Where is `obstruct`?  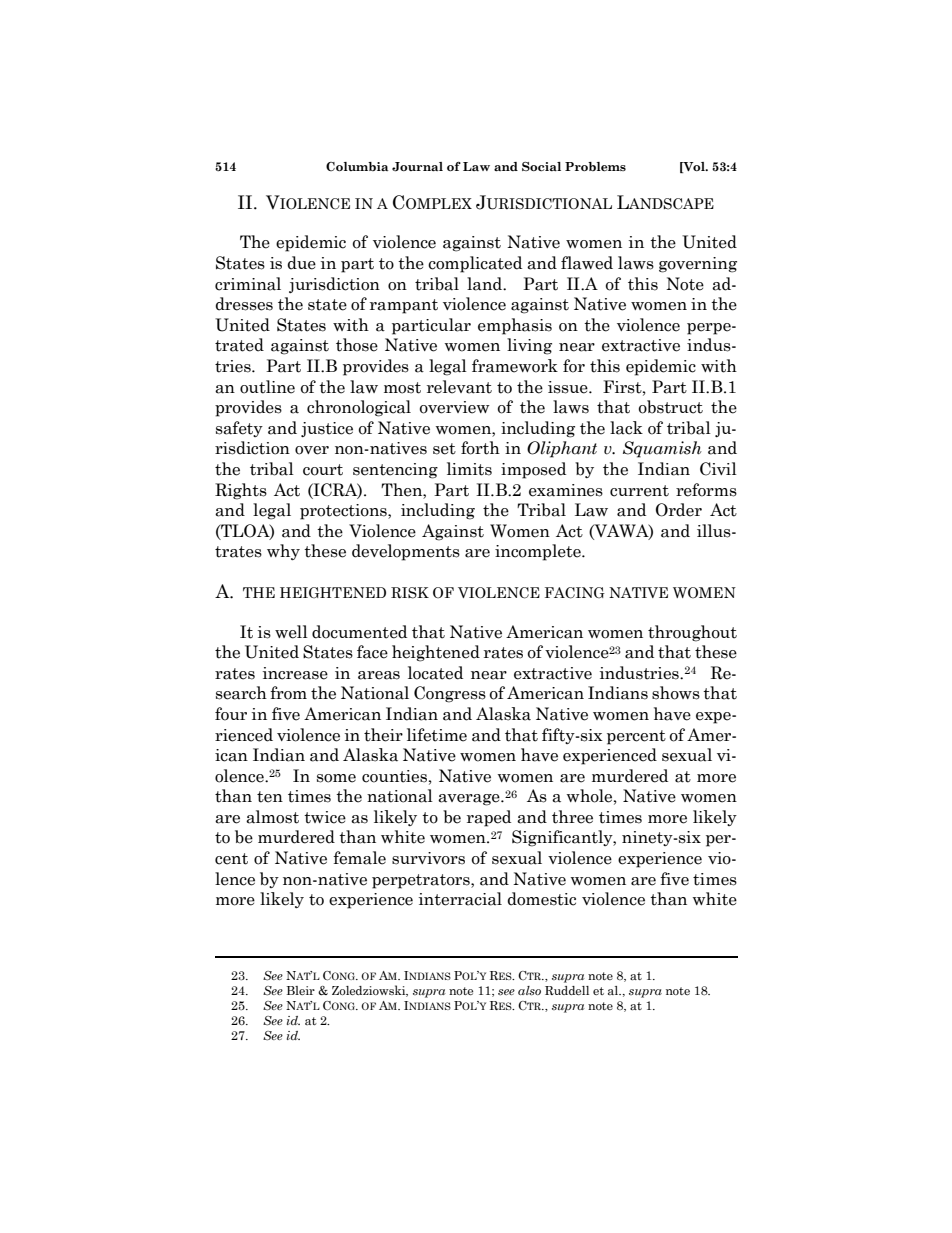
obstruct is located at coordinates (671, 407).
